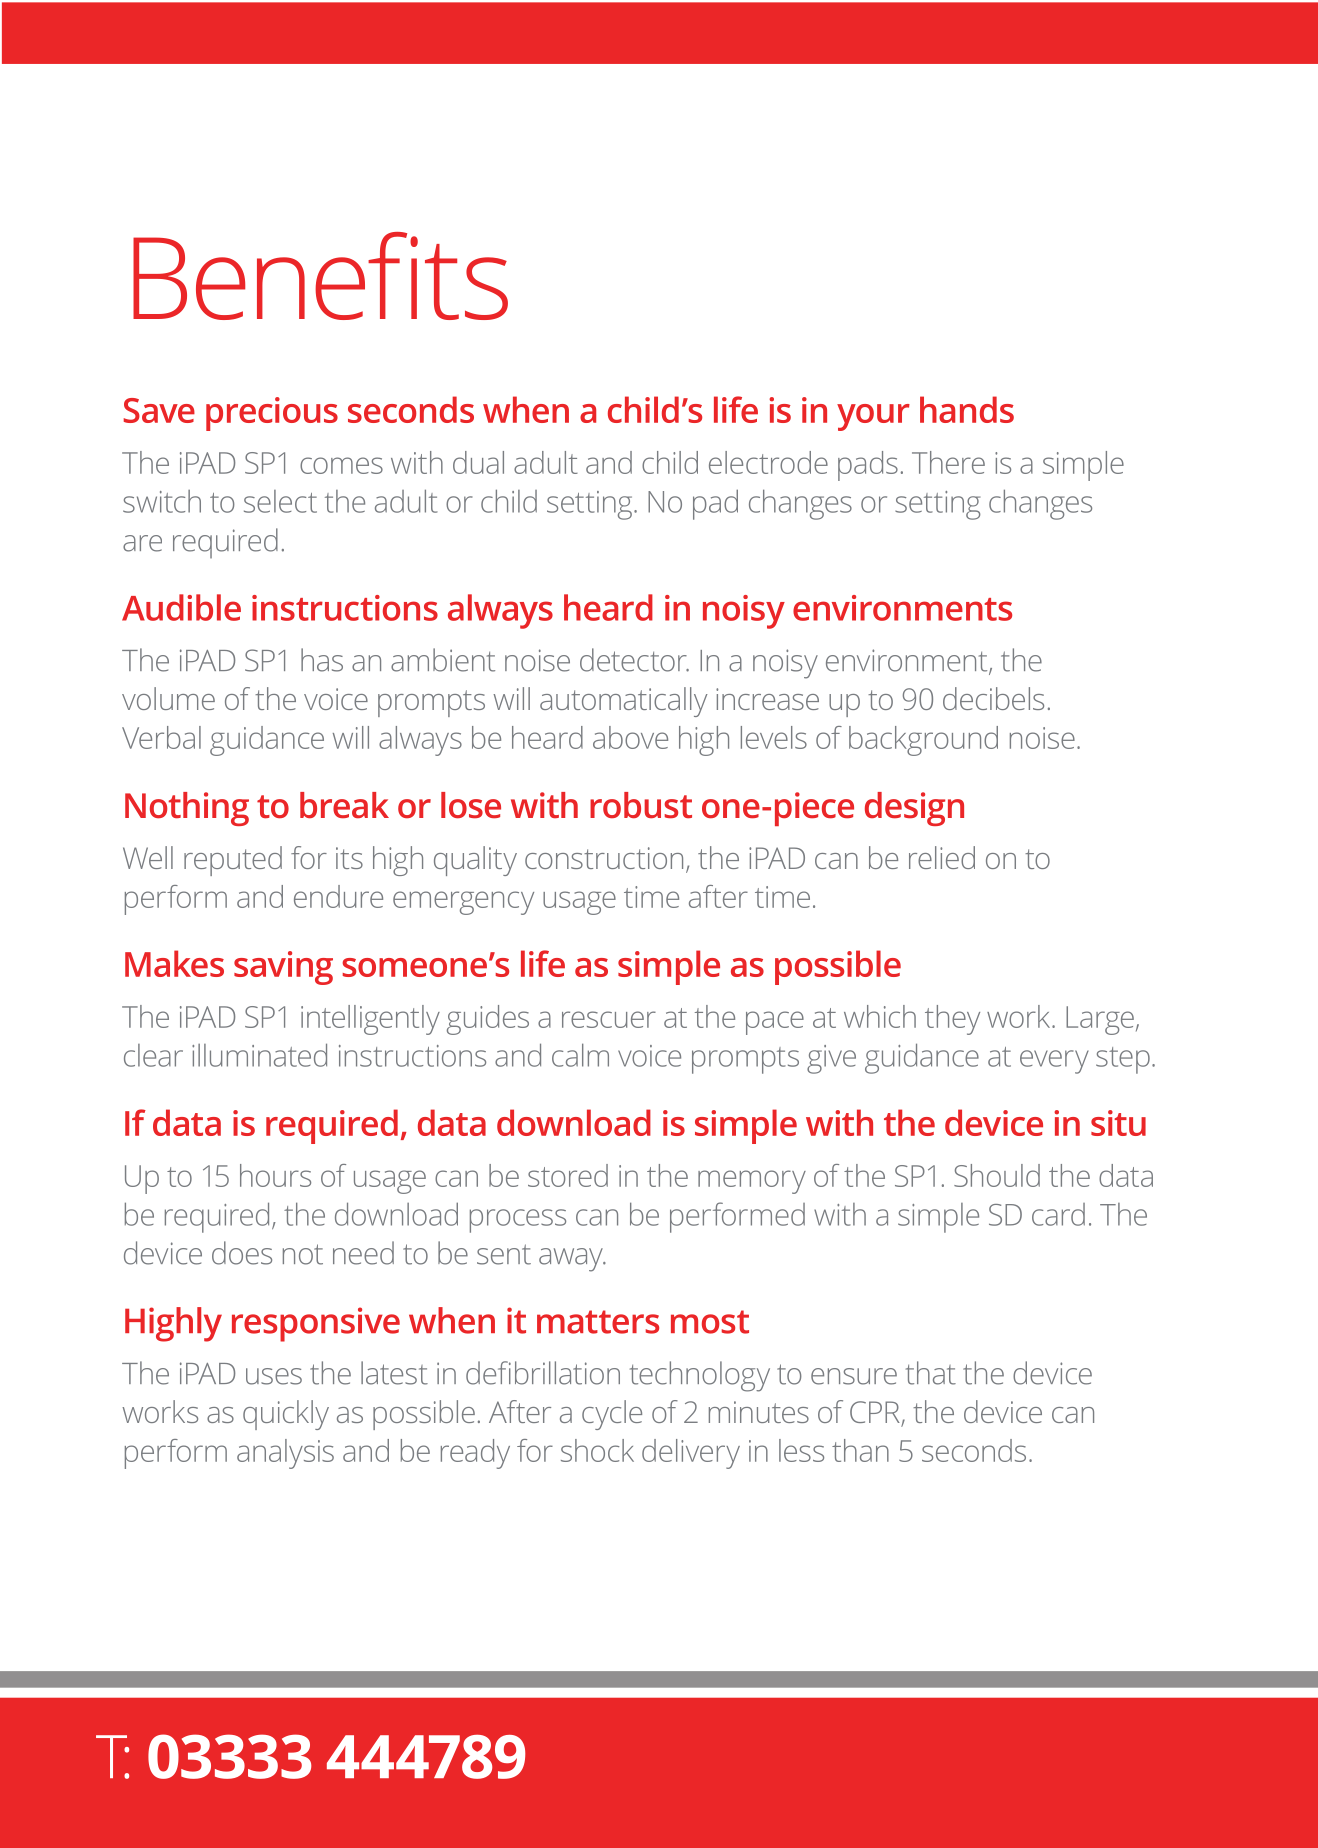 The height and width of the screenshot is (1848, 1318). I want to click on construction, so click(604, 858).
